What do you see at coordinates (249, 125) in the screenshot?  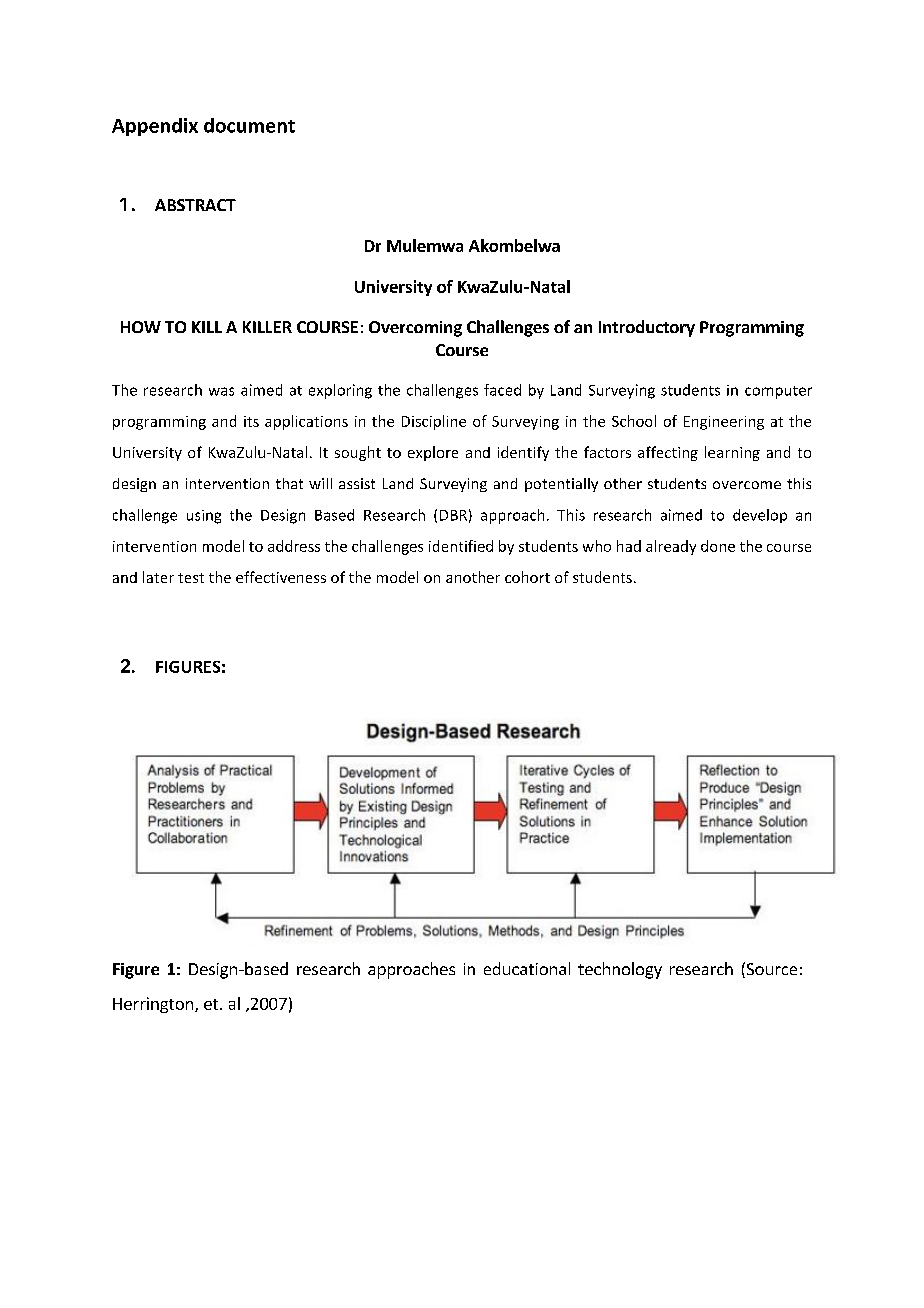 I see `document` at bounding box center [249, 125].
